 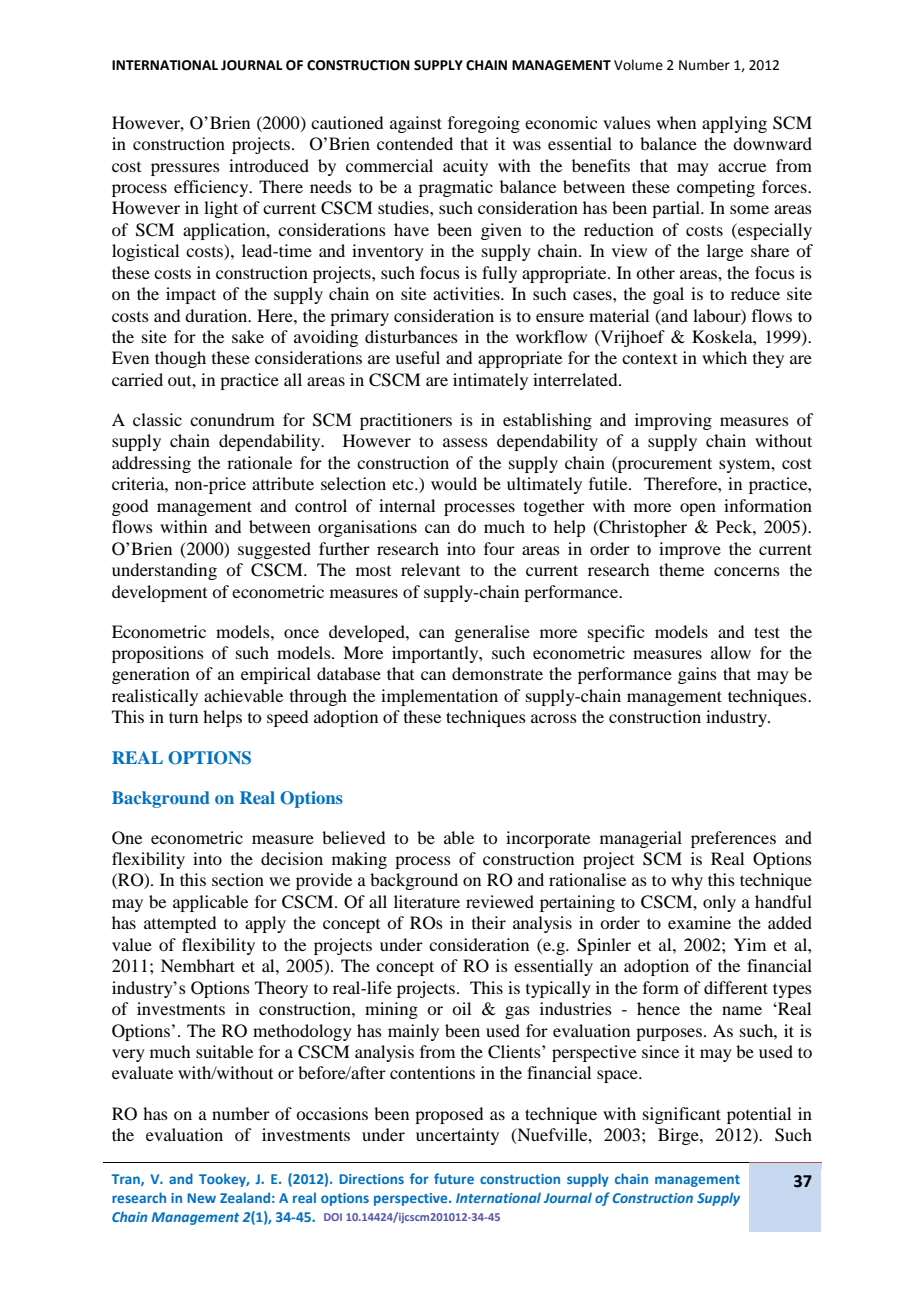 I want to click on pressures, so click(x=185, y=169).
